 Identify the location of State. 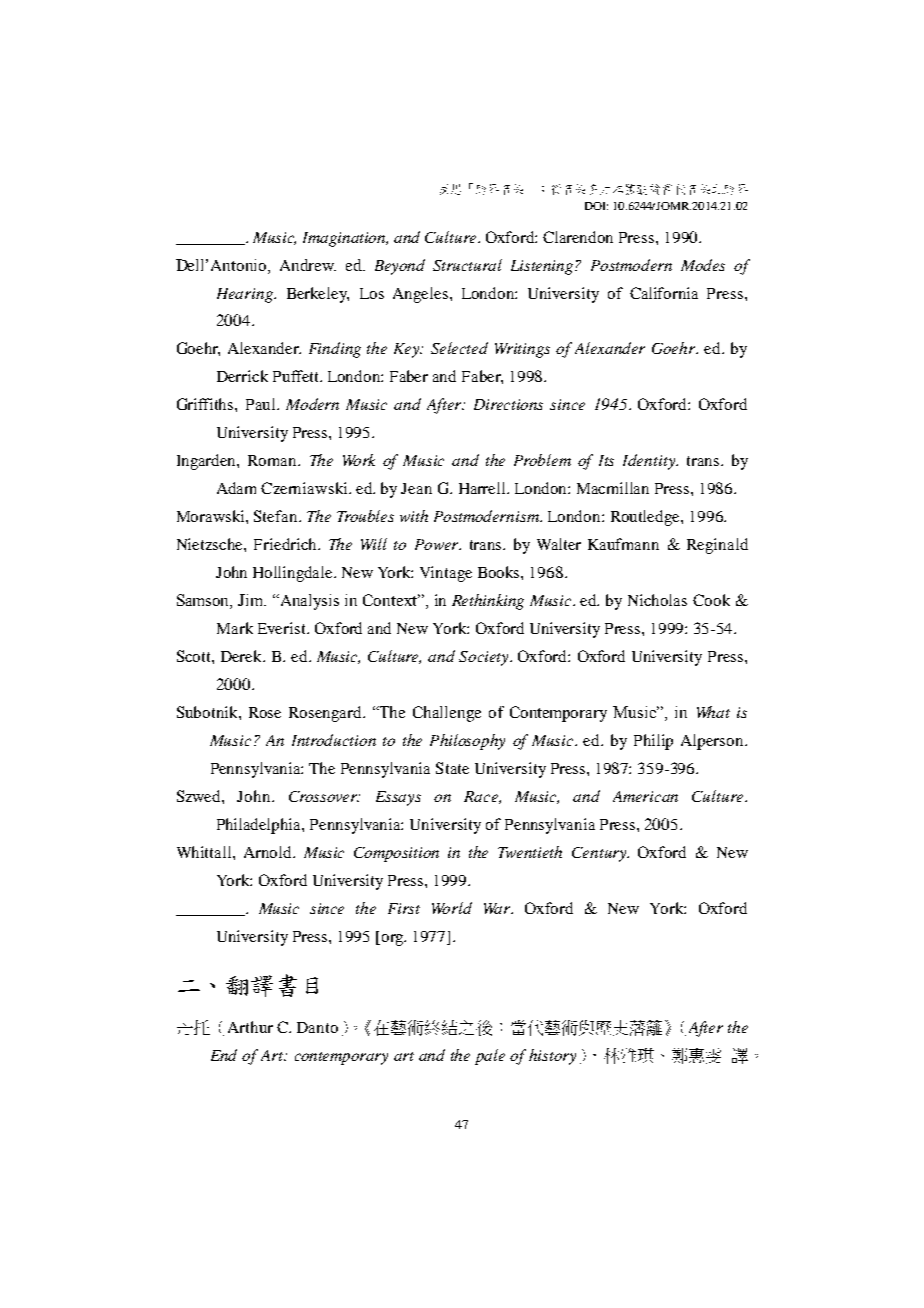
(452, 768).
